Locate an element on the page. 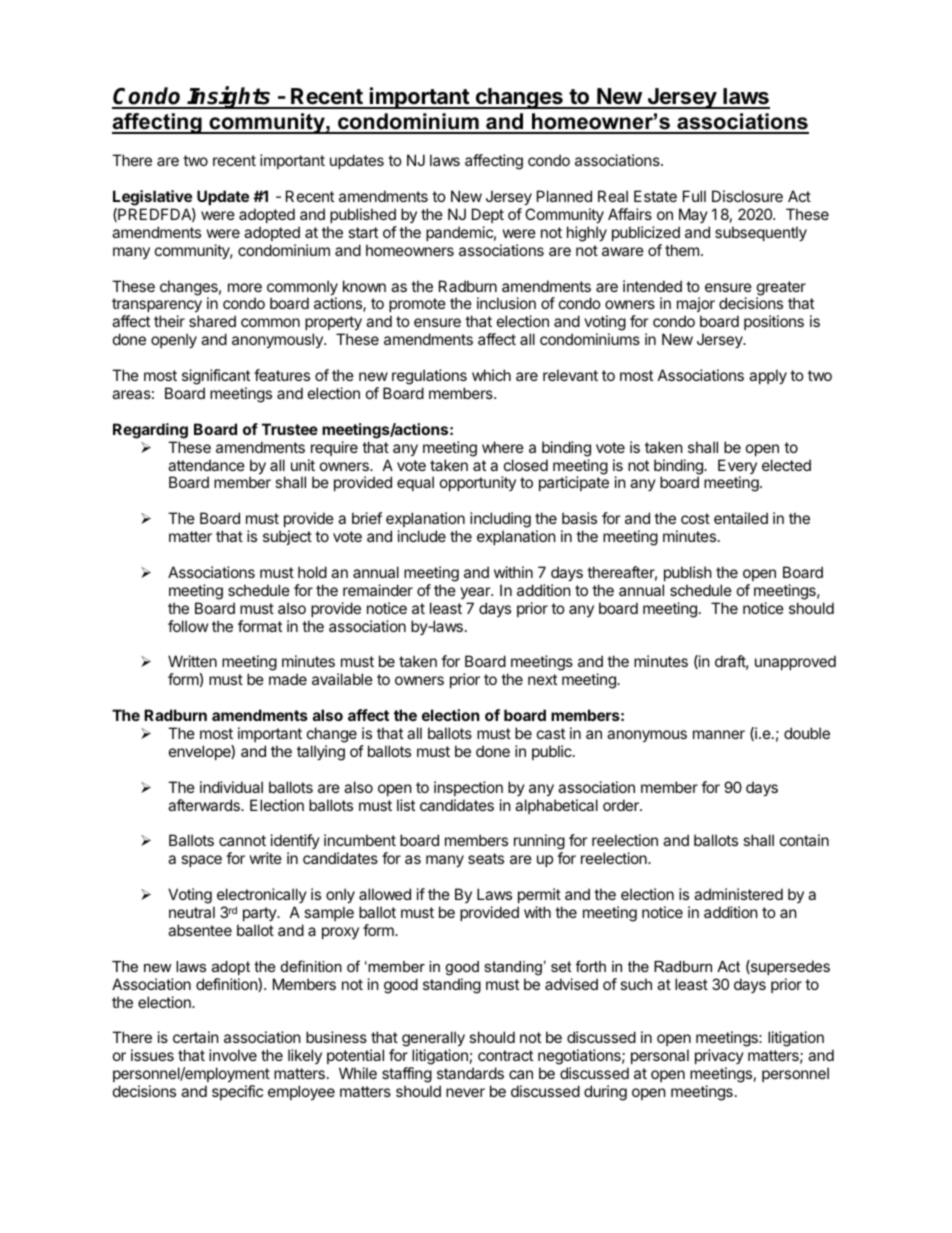  involve is located at coordinates (233, 1055).
